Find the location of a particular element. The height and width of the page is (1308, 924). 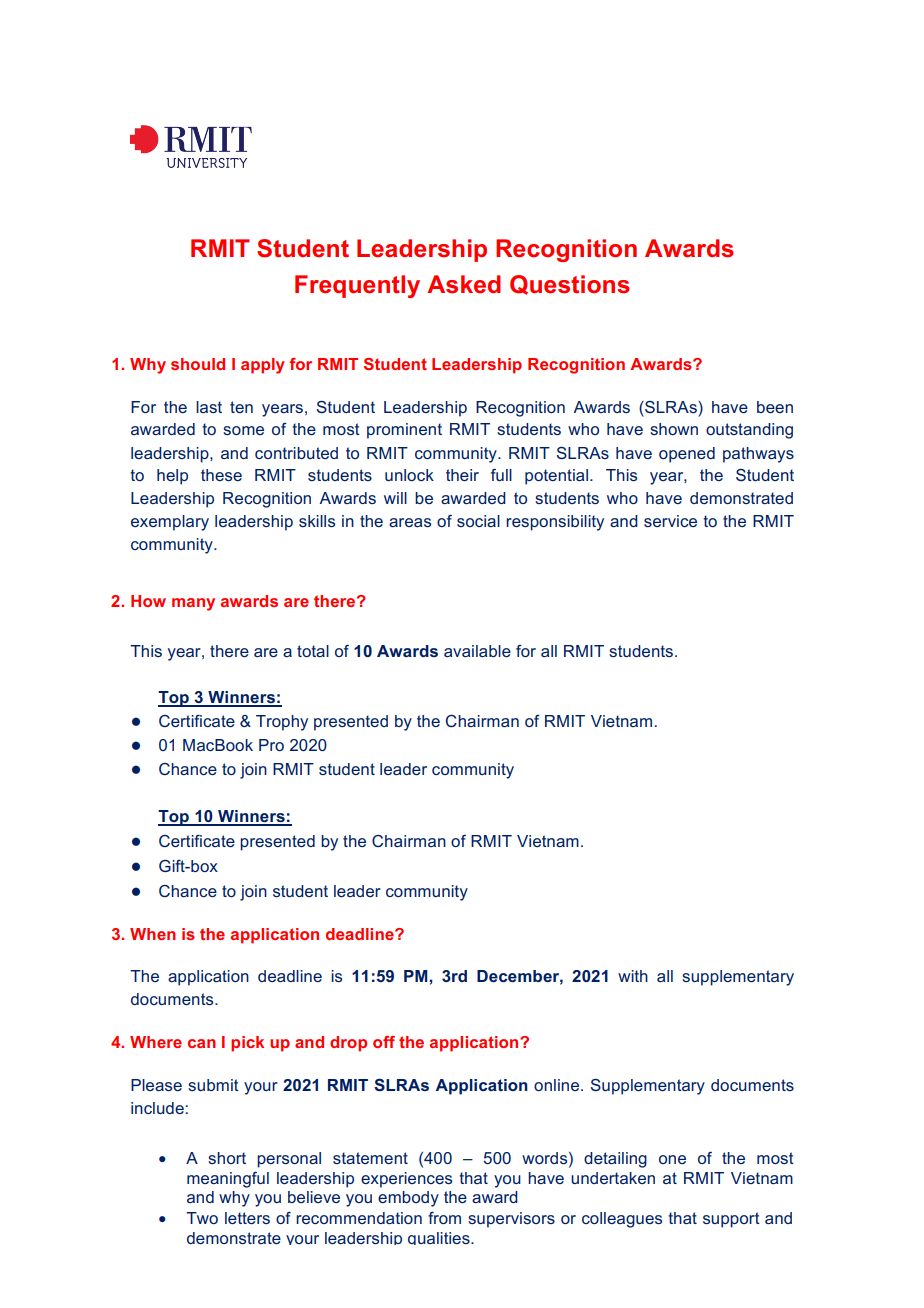

these is located at coordinates (221, 475).
